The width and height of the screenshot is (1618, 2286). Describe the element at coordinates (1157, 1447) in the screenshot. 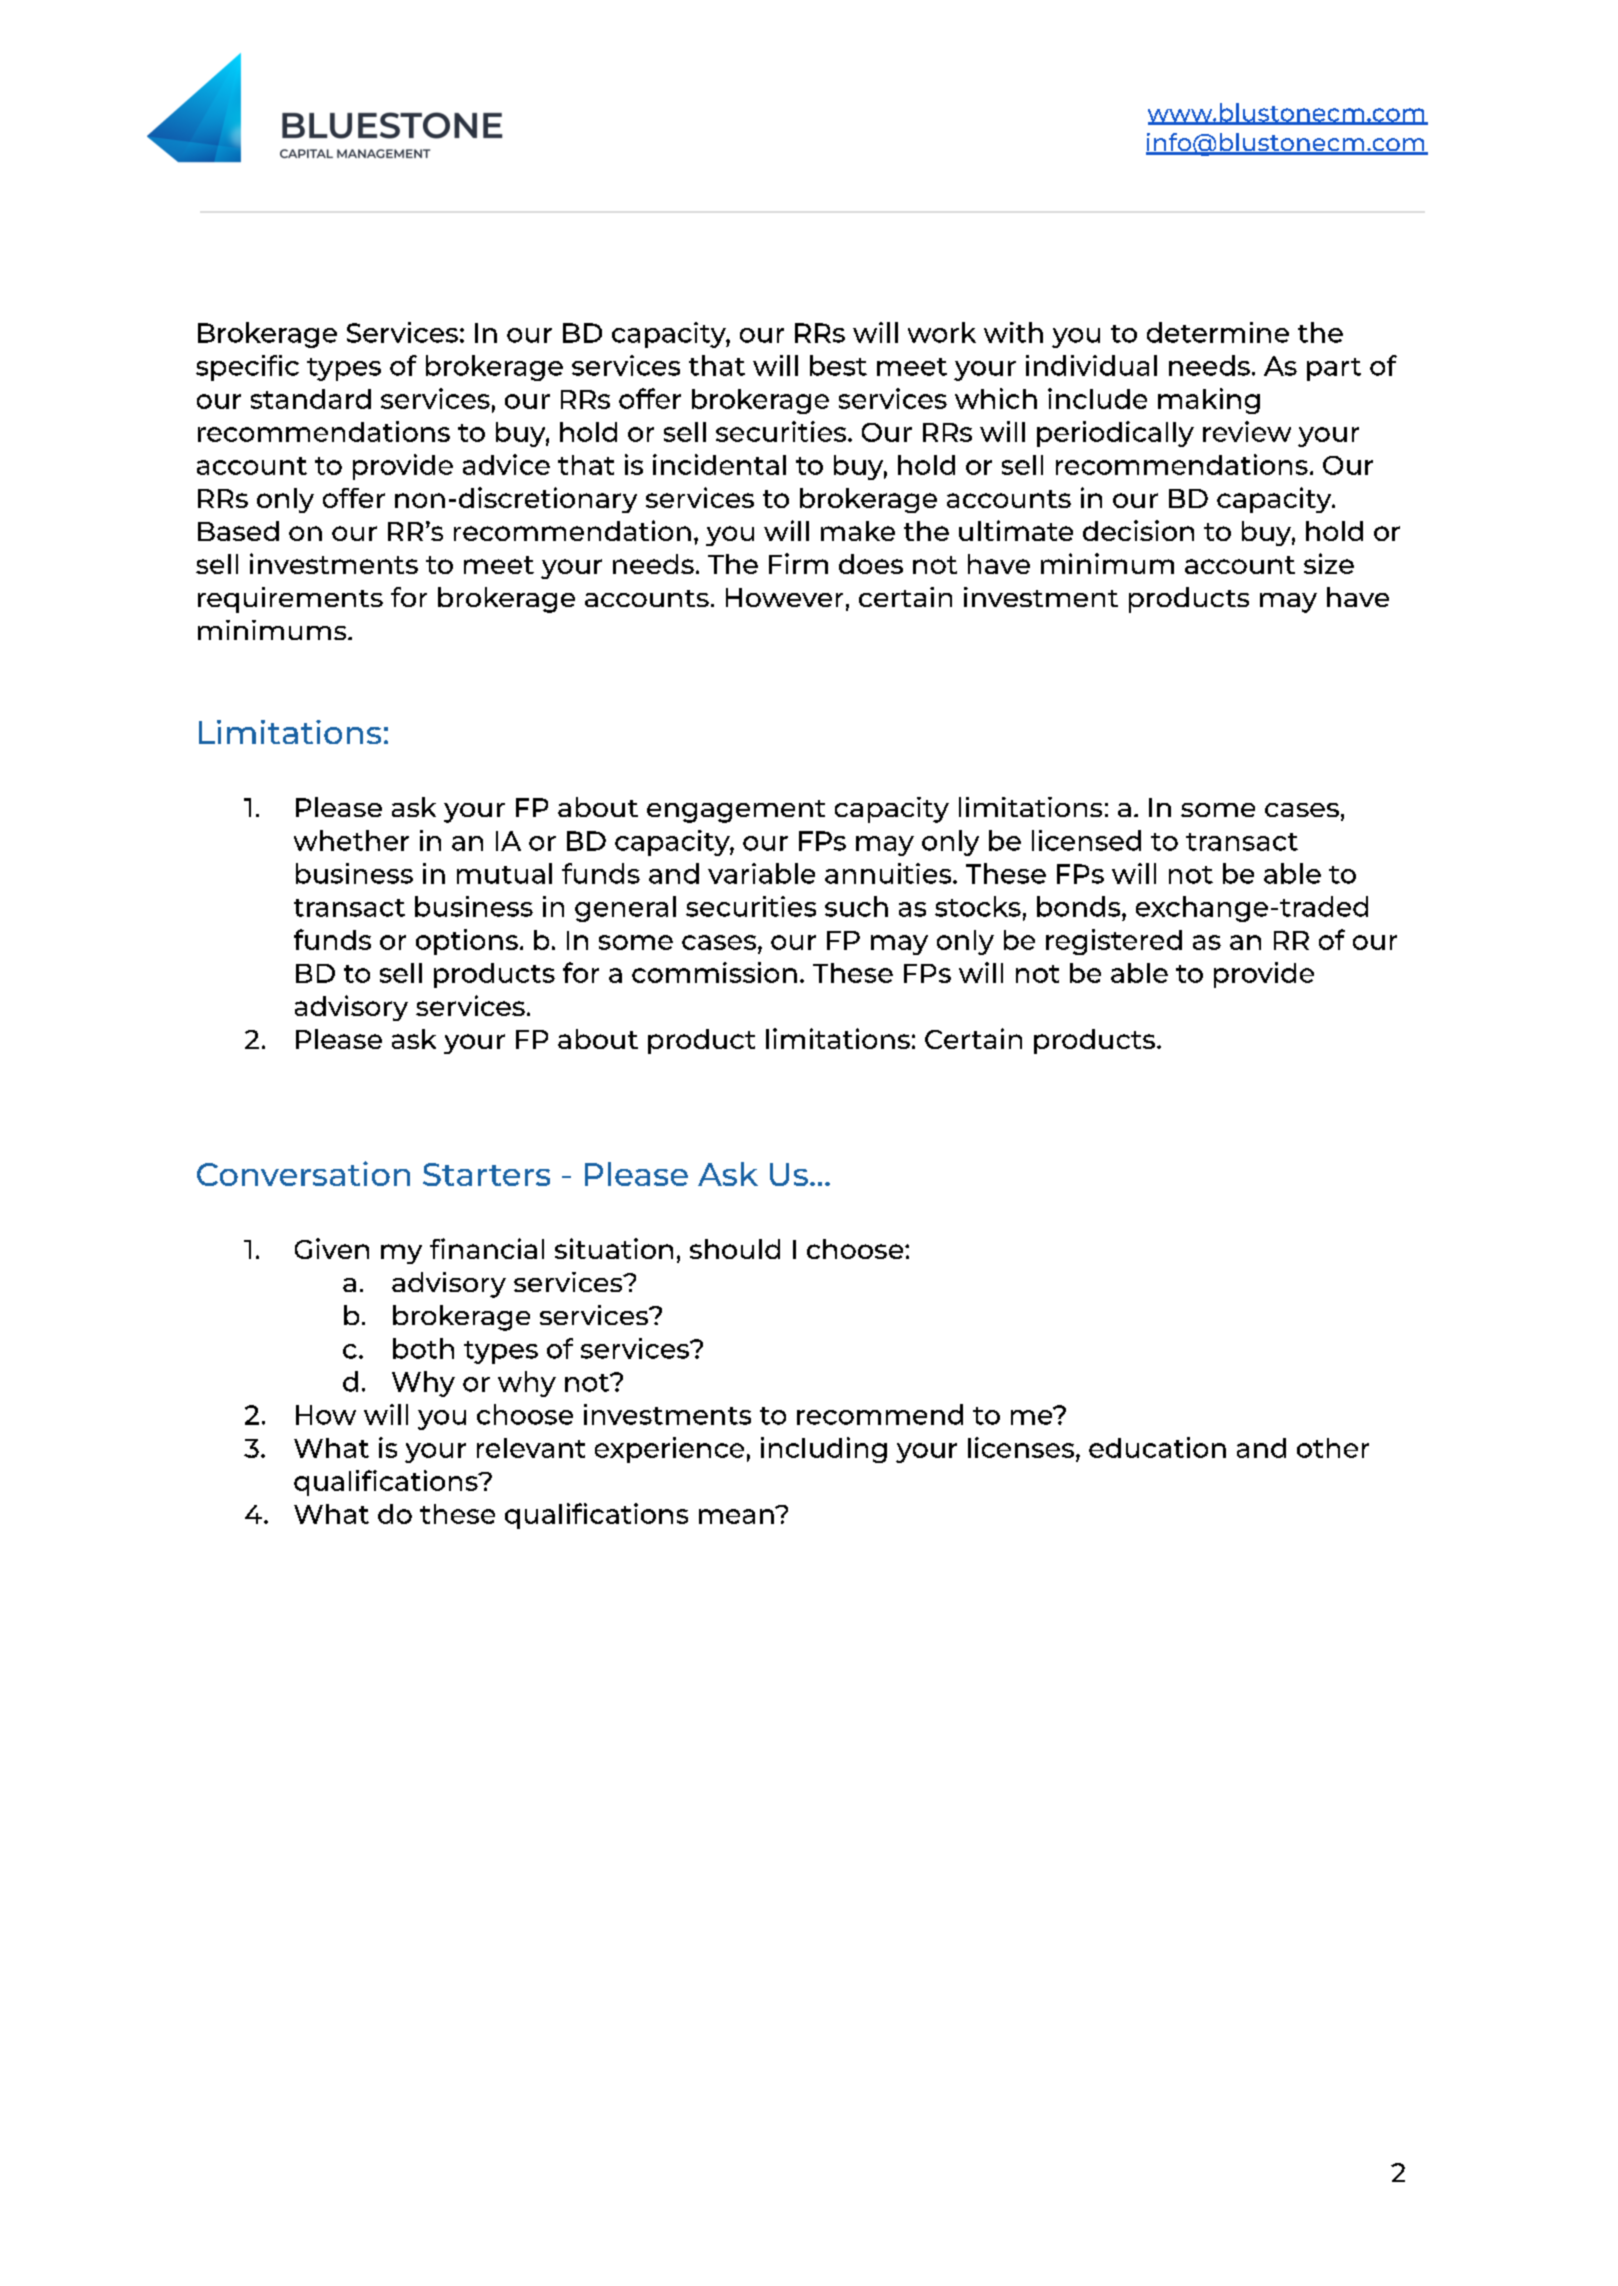

I see `education` at that location.
